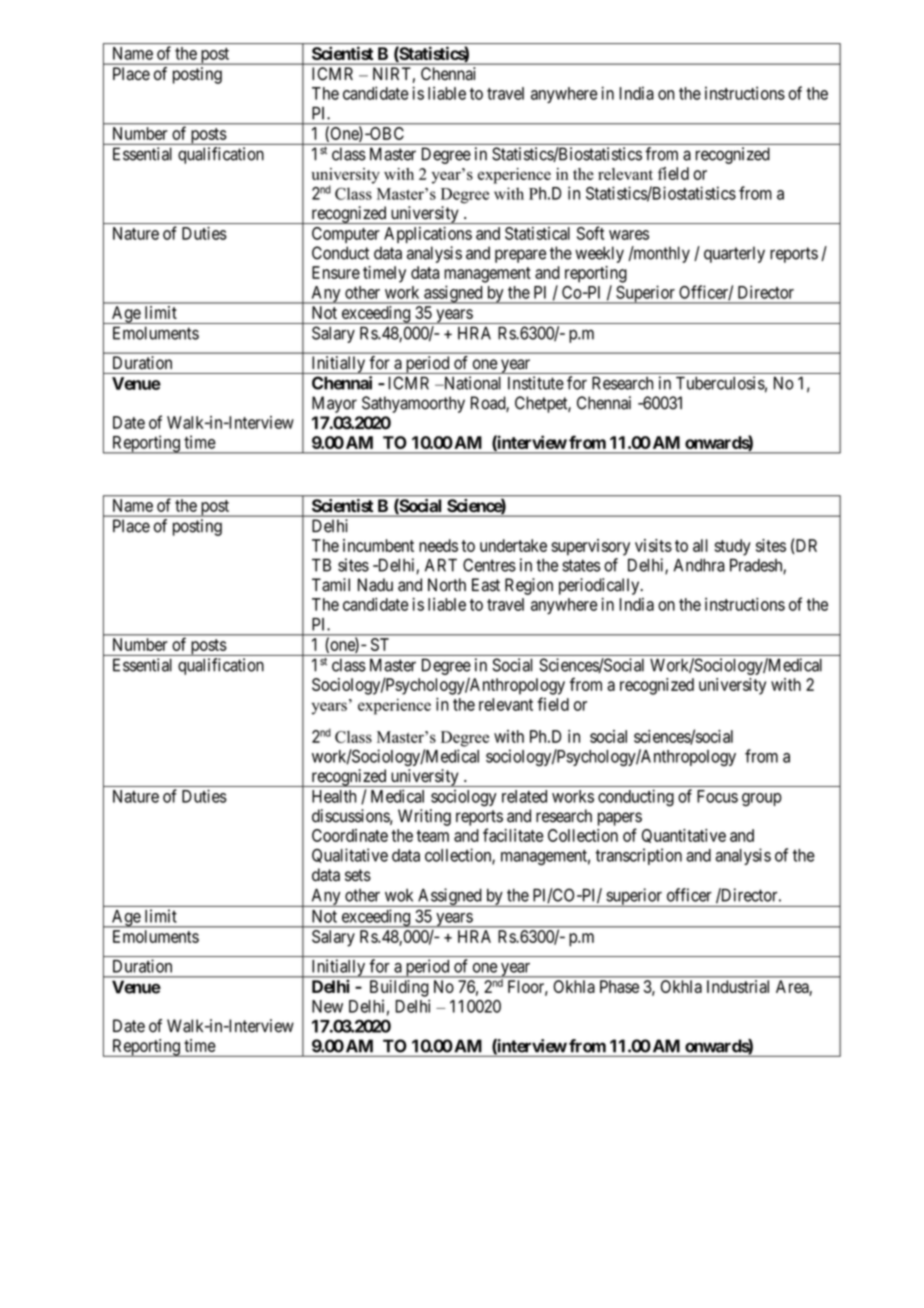  I want to click on quarterly, so click(734, 254).
